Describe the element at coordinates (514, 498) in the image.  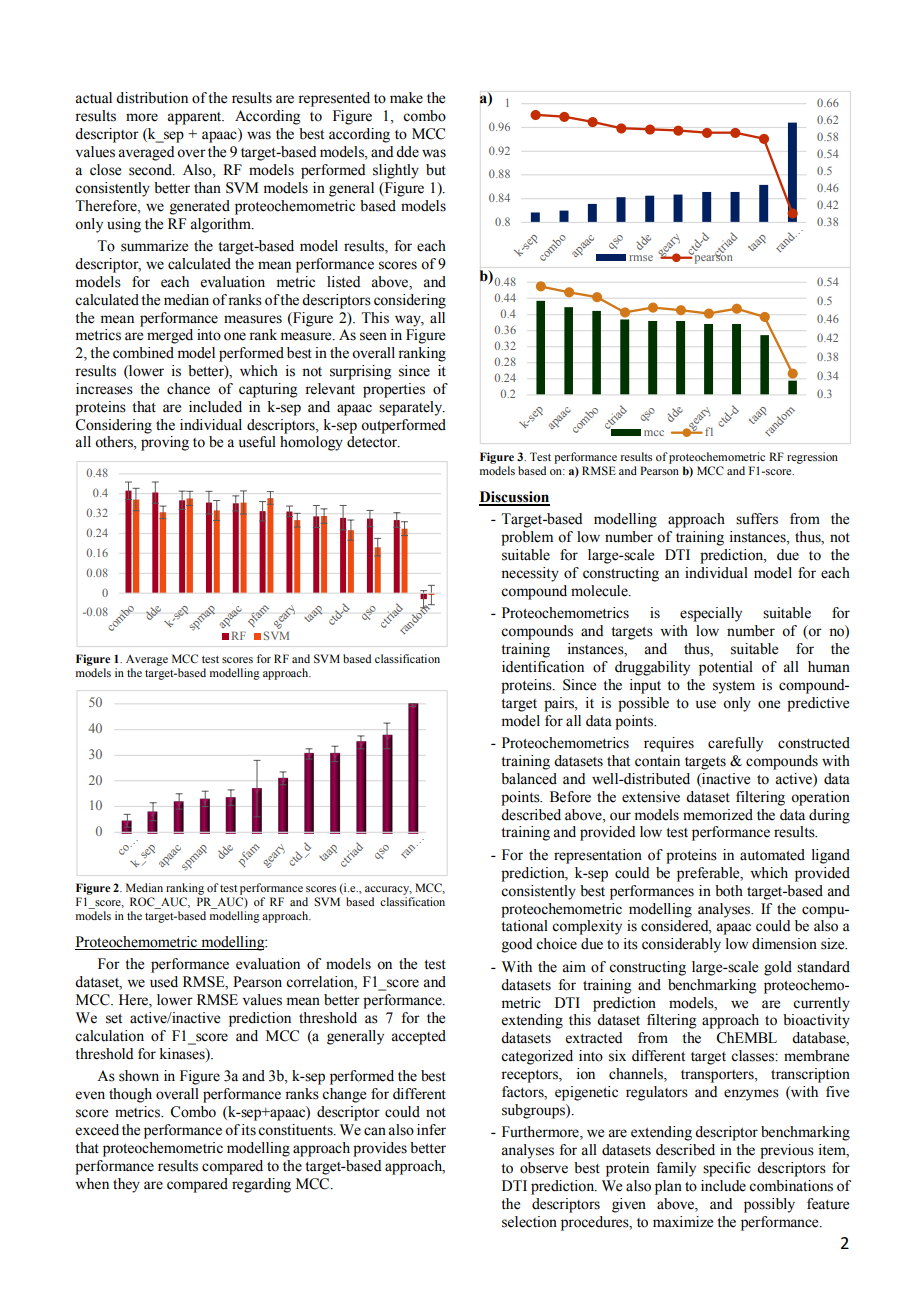
I see `Discussion` at that location.
